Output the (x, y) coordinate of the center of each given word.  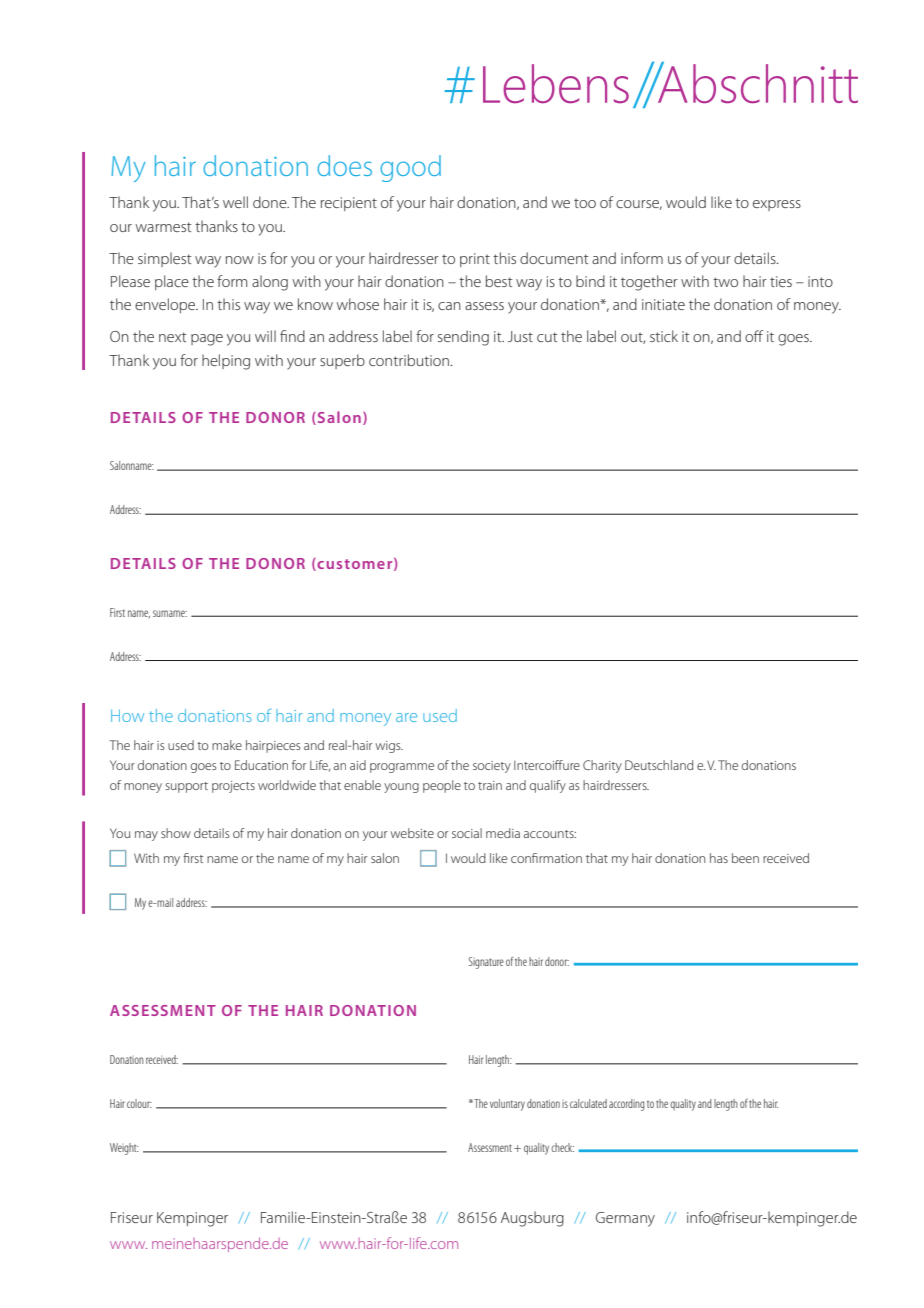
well (235, 202)
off (754, 336)
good (410, 168)
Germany (625, 1219)
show (176, 833)
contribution (409, 360)
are (406, 717)
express (777, 205)
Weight (124, 1149)
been (745, 858)
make (227, 745)
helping (226, 362)
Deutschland (659, 765)
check (562, 1147)
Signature (486, 963)
